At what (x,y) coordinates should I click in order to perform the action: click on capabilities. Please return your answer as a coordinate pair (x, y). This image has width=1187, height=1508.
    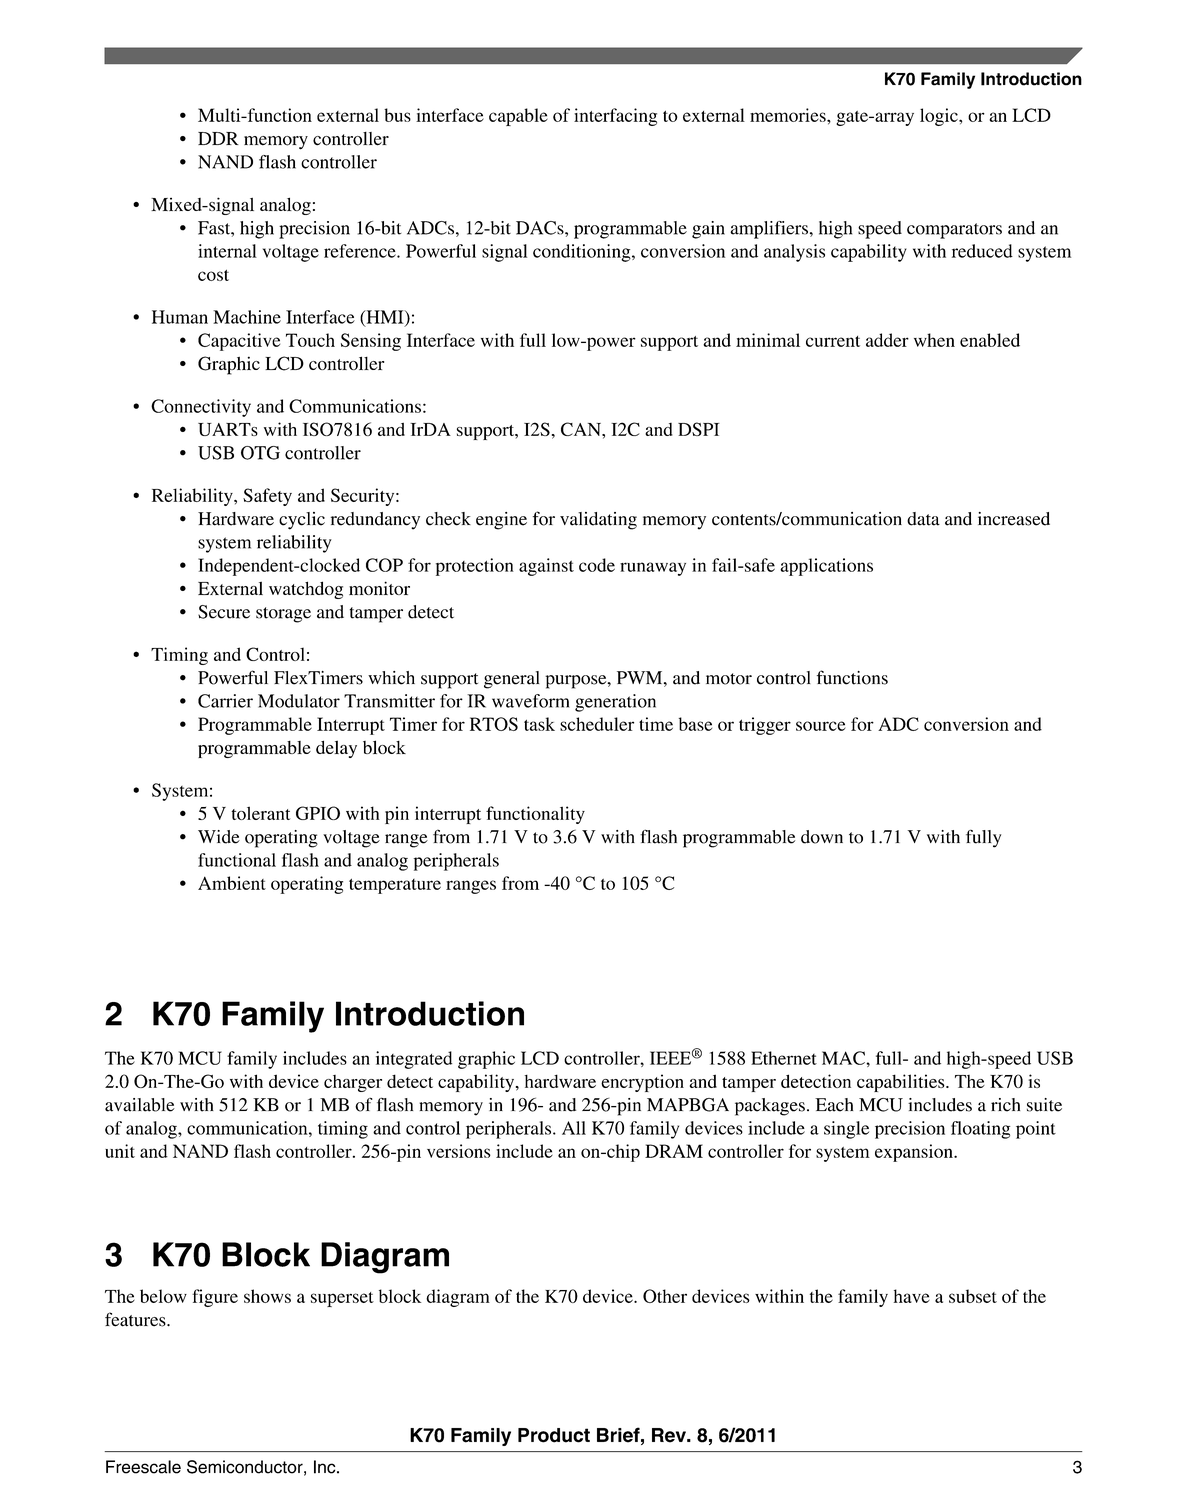
    Looking at the image, I should click on (902, 1083).
